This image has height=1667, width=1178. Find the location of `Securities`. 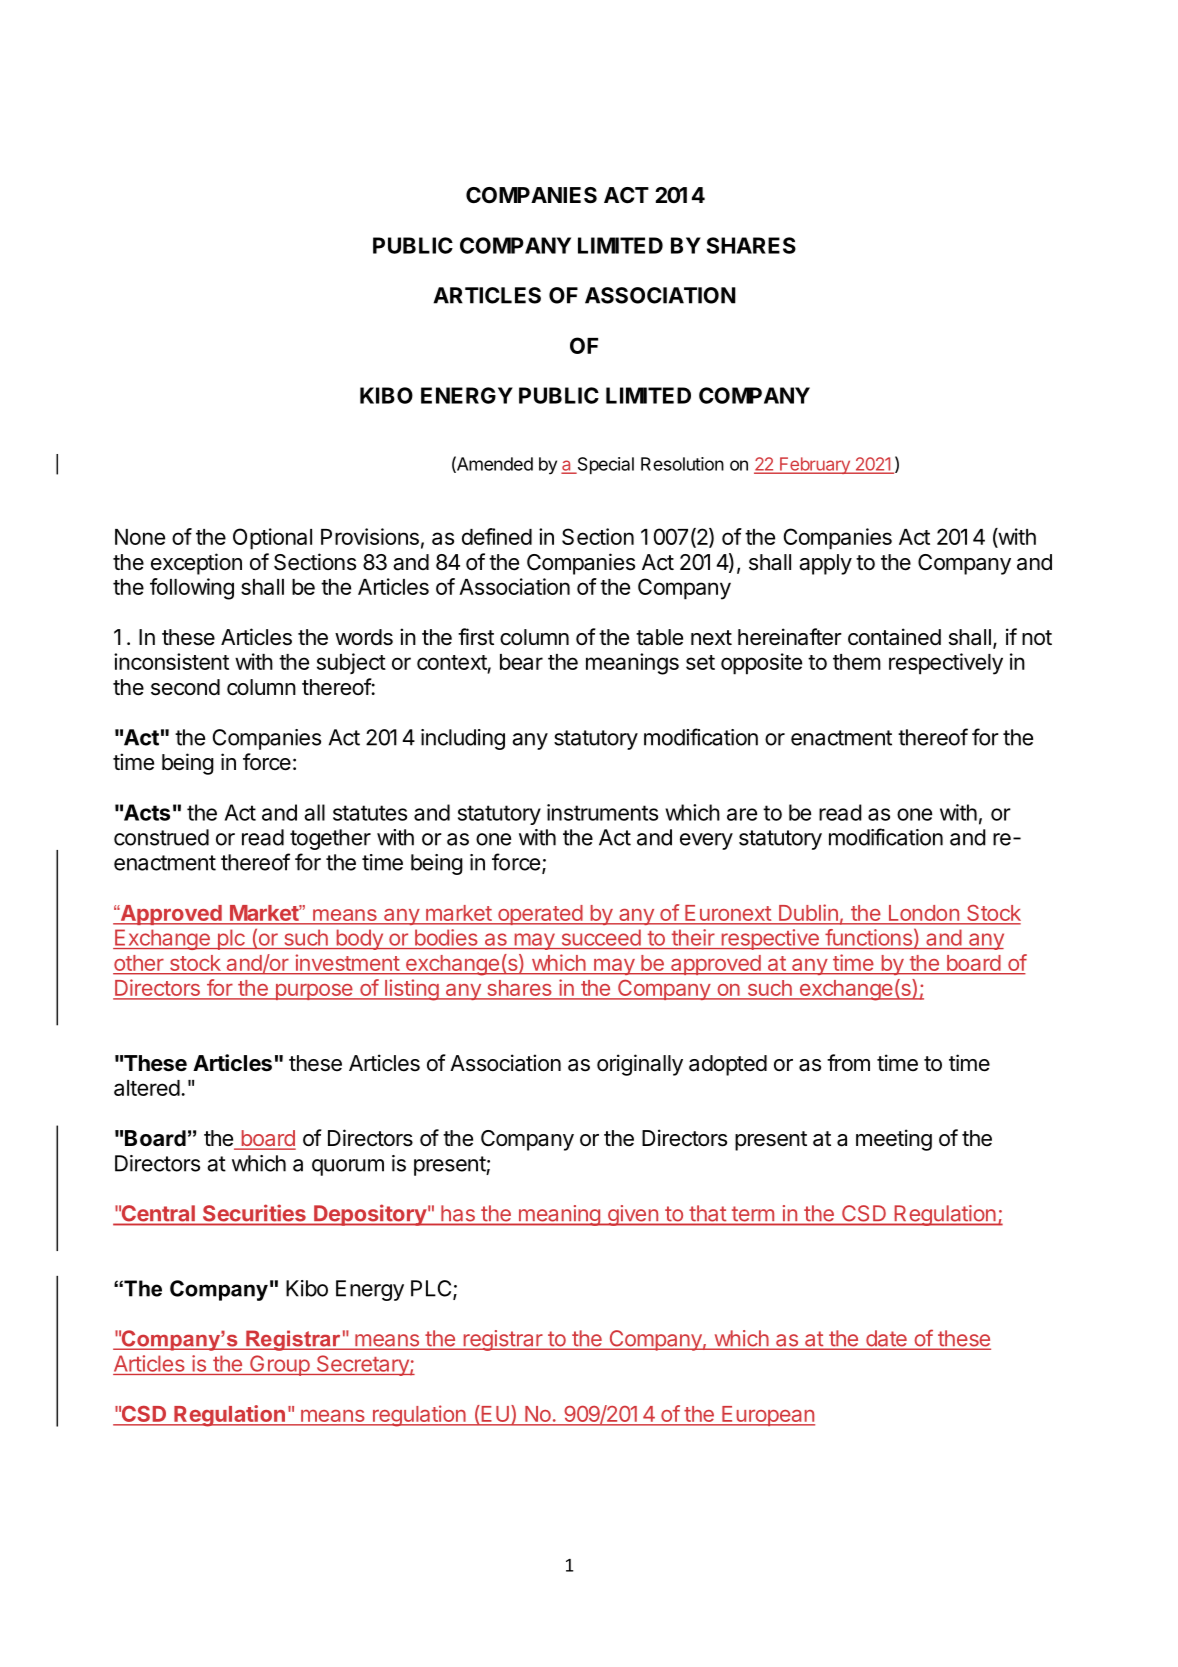

Securities is located at coordinates (254, 1213).
